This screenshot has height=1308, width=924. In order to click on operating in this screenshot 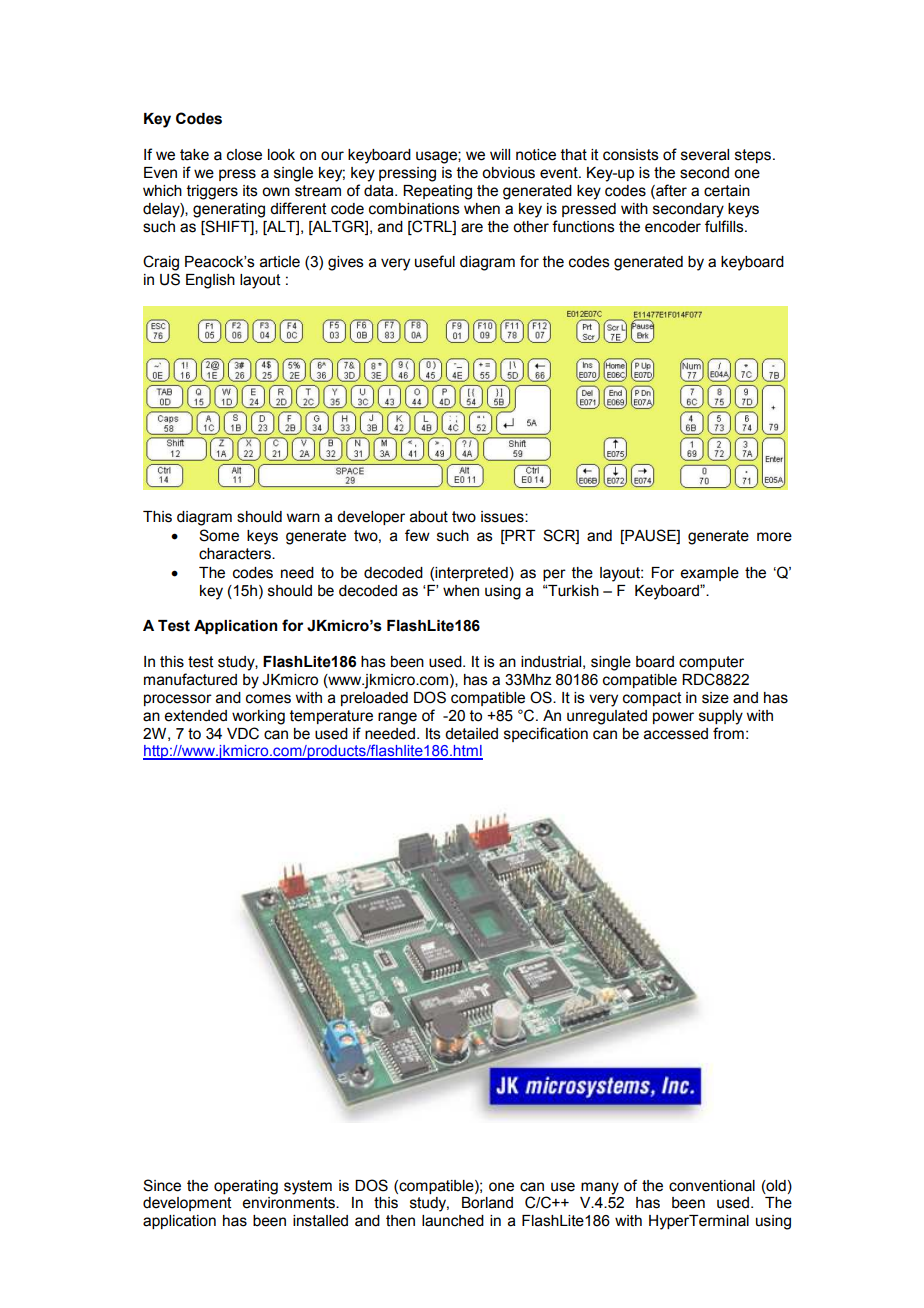, I will do `click(246, 1187)`.
